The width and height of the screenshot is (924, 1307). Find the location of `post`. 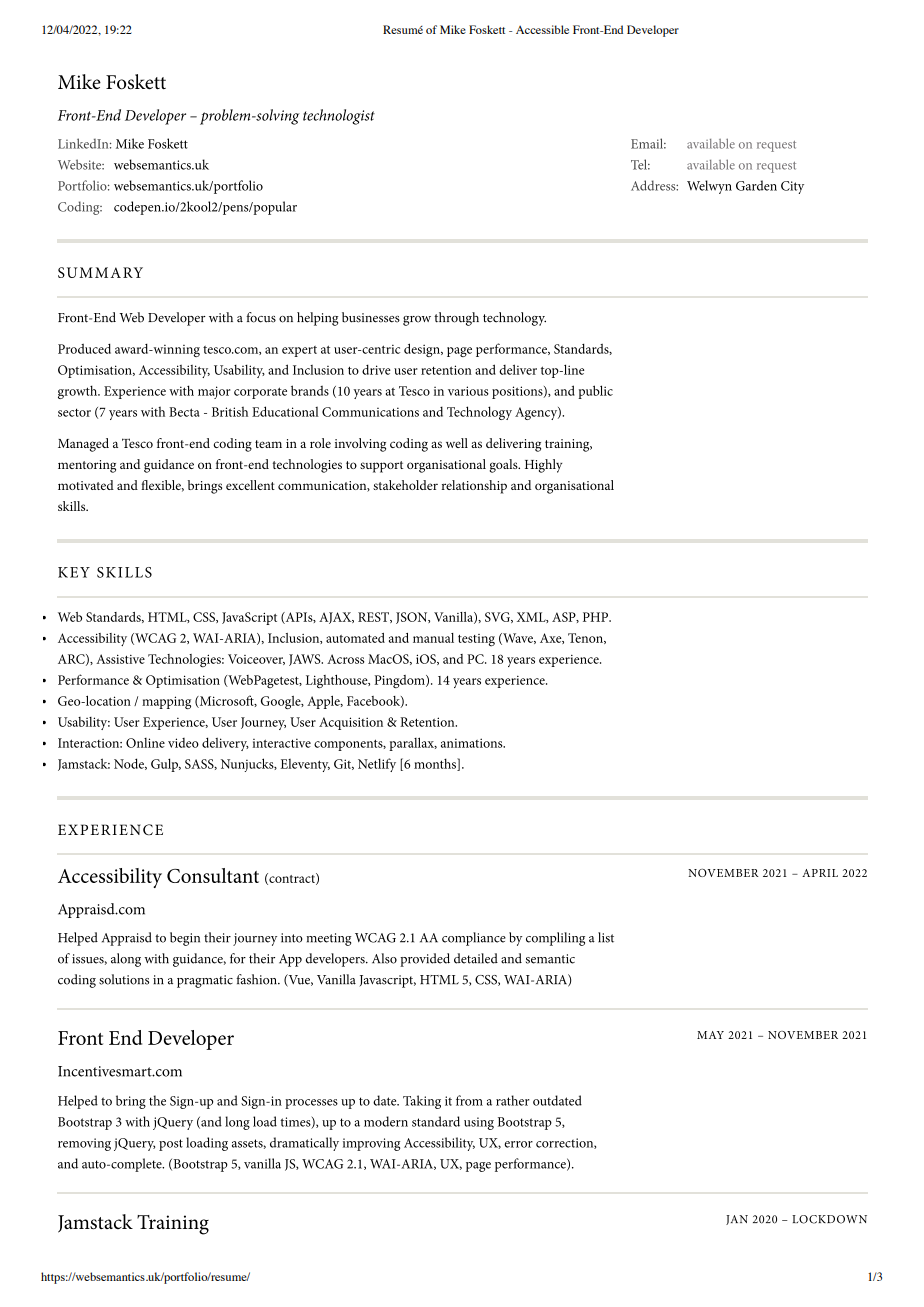

post is located at coordinates (171, 1145).
